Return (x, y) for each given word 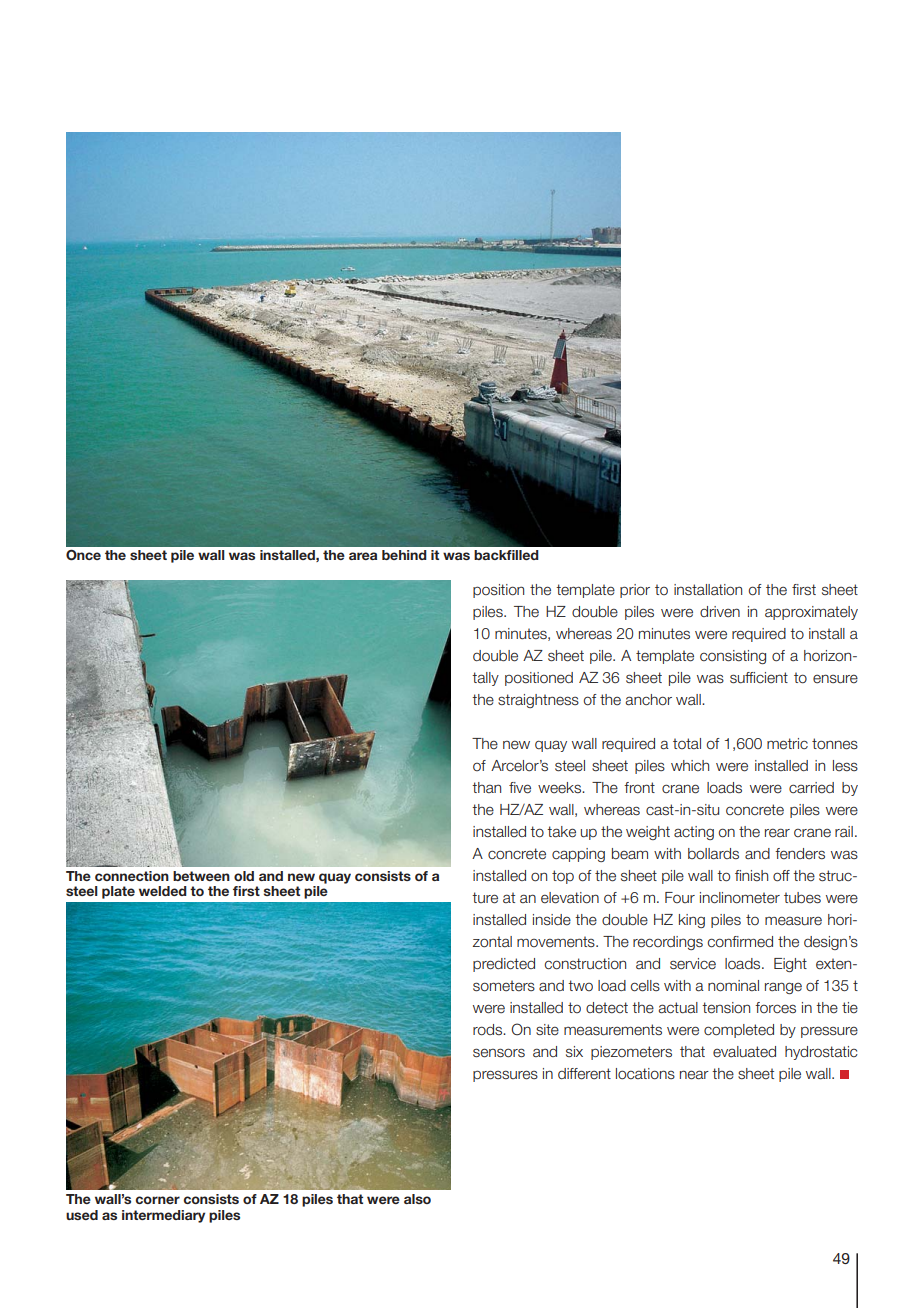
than (486, 787)
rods (489, 1030)
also (417, 1199)
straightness (538, 701)
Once (83, 555)
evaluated (744, 1052)
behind (404, 555)
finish (751, 875)
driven (720, 612)
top (563, 877)
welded (163, 891)
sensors (499, 1053)
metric (787, 744)
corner (157, 1200)
